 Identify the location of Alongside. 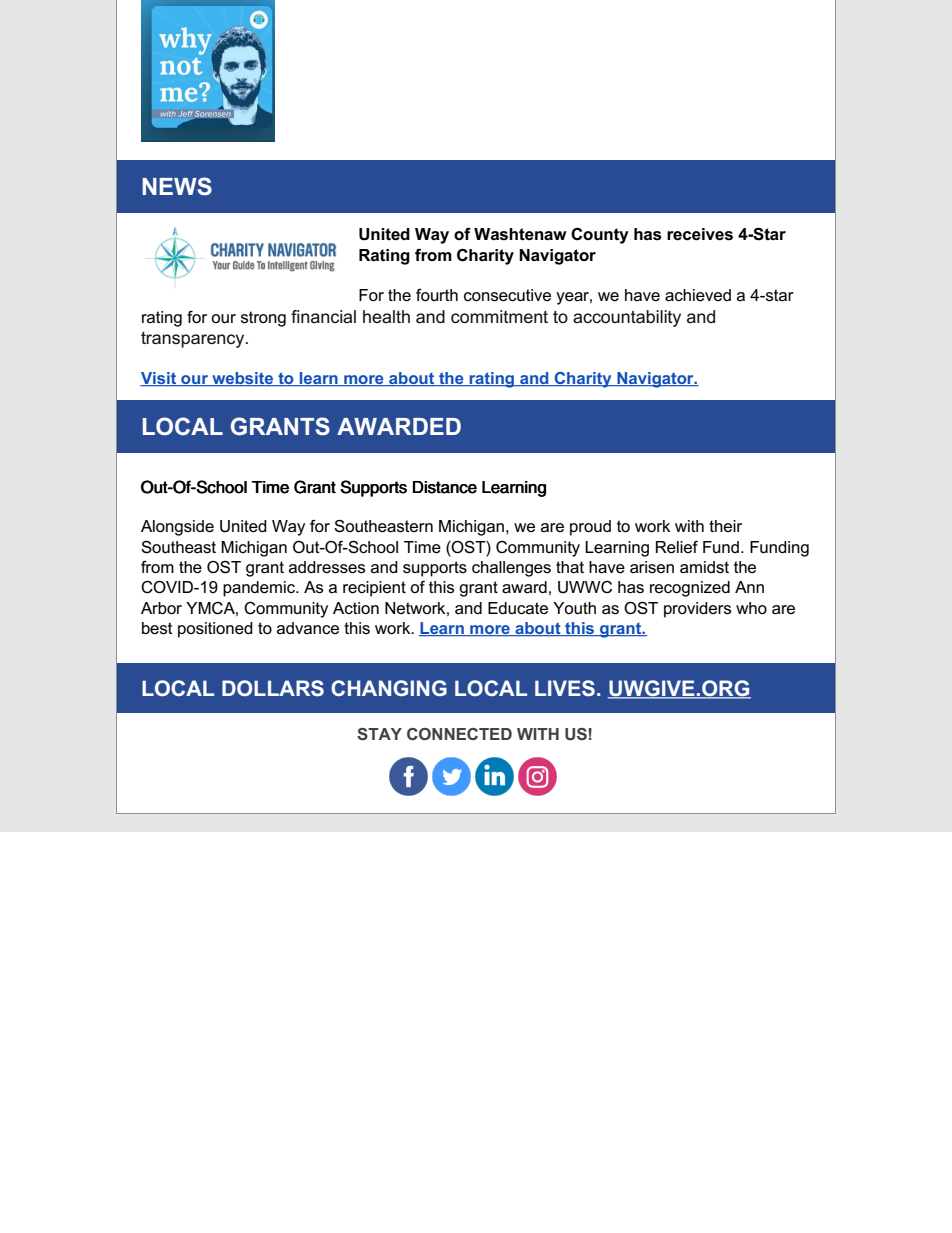
(177, 528).
